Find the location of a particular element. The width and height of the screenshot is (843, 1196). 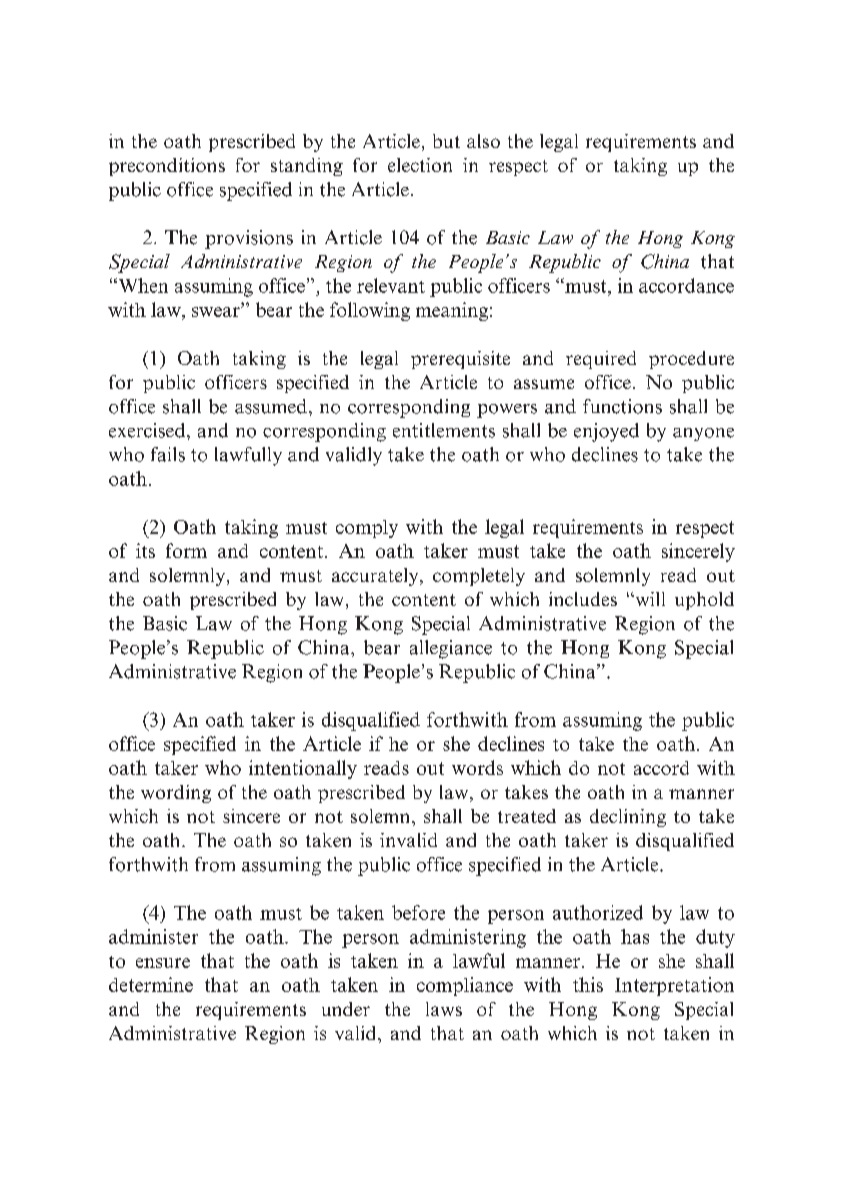

form is located at coordinates (186, 550).
